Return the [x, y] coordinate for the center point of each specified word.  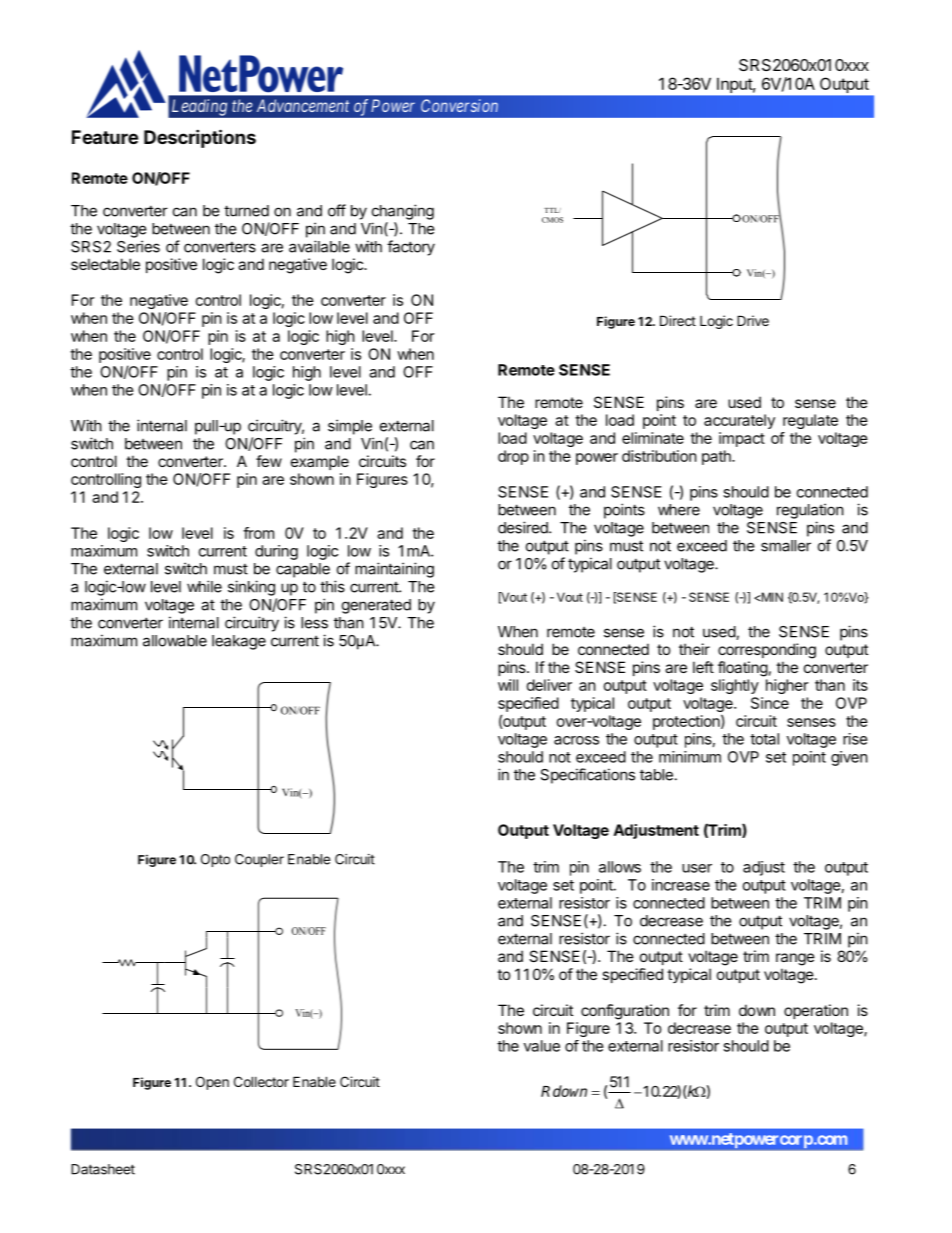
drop [513, 457]
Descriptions [200, 138]
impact [742, 439]
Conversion [459, 105]
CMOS [552, 220]
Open [212, 1083]
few [269, 461]
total [764, 739]
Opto [215, 860]
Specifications [587, 776]
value [542, 1046]
